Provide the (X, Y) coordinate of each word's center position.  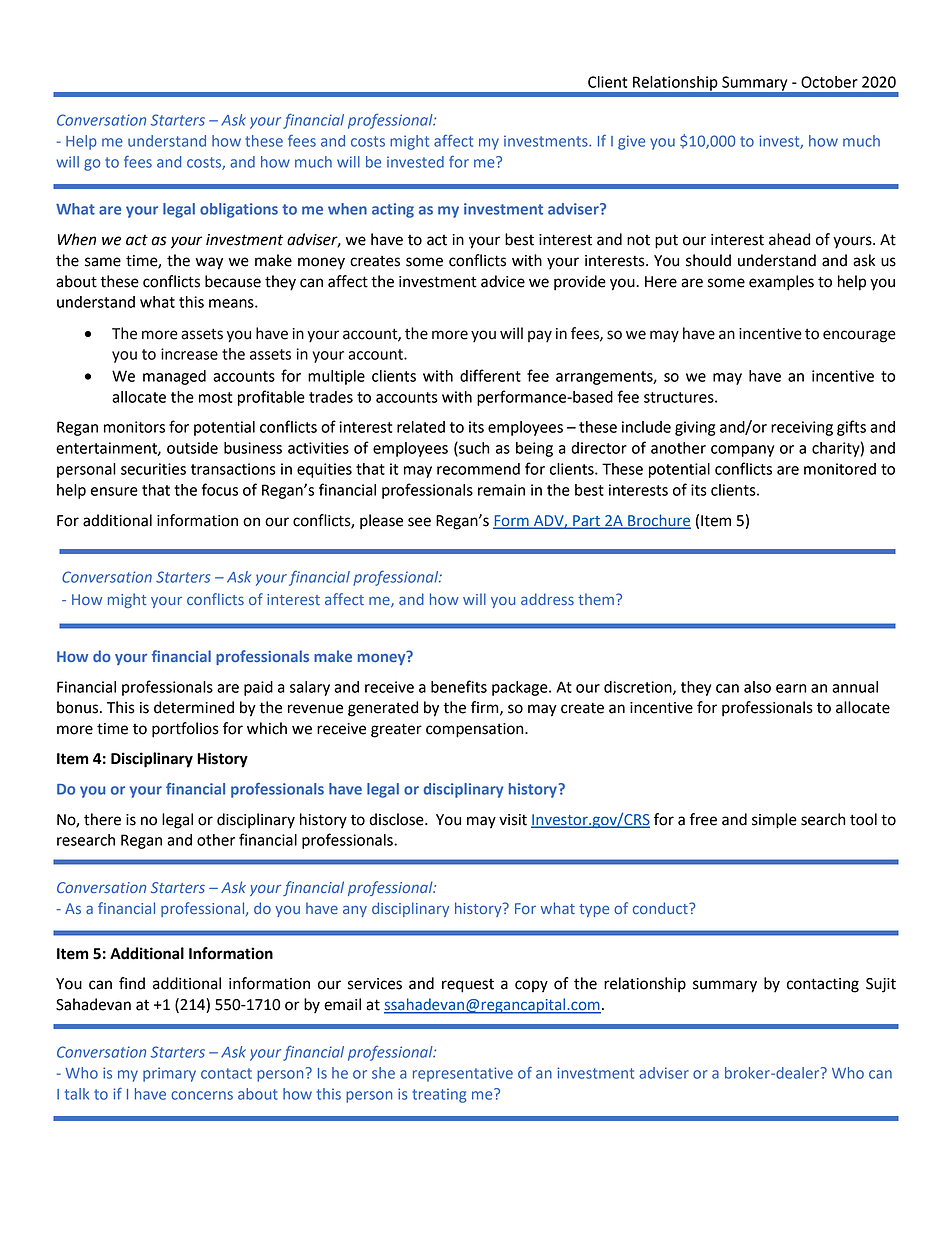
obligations (239, 210)
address (547, 599)
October (829, 82)
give (631, 142)
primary (169, 1074)
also (757, 687)
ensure (114, 491)
